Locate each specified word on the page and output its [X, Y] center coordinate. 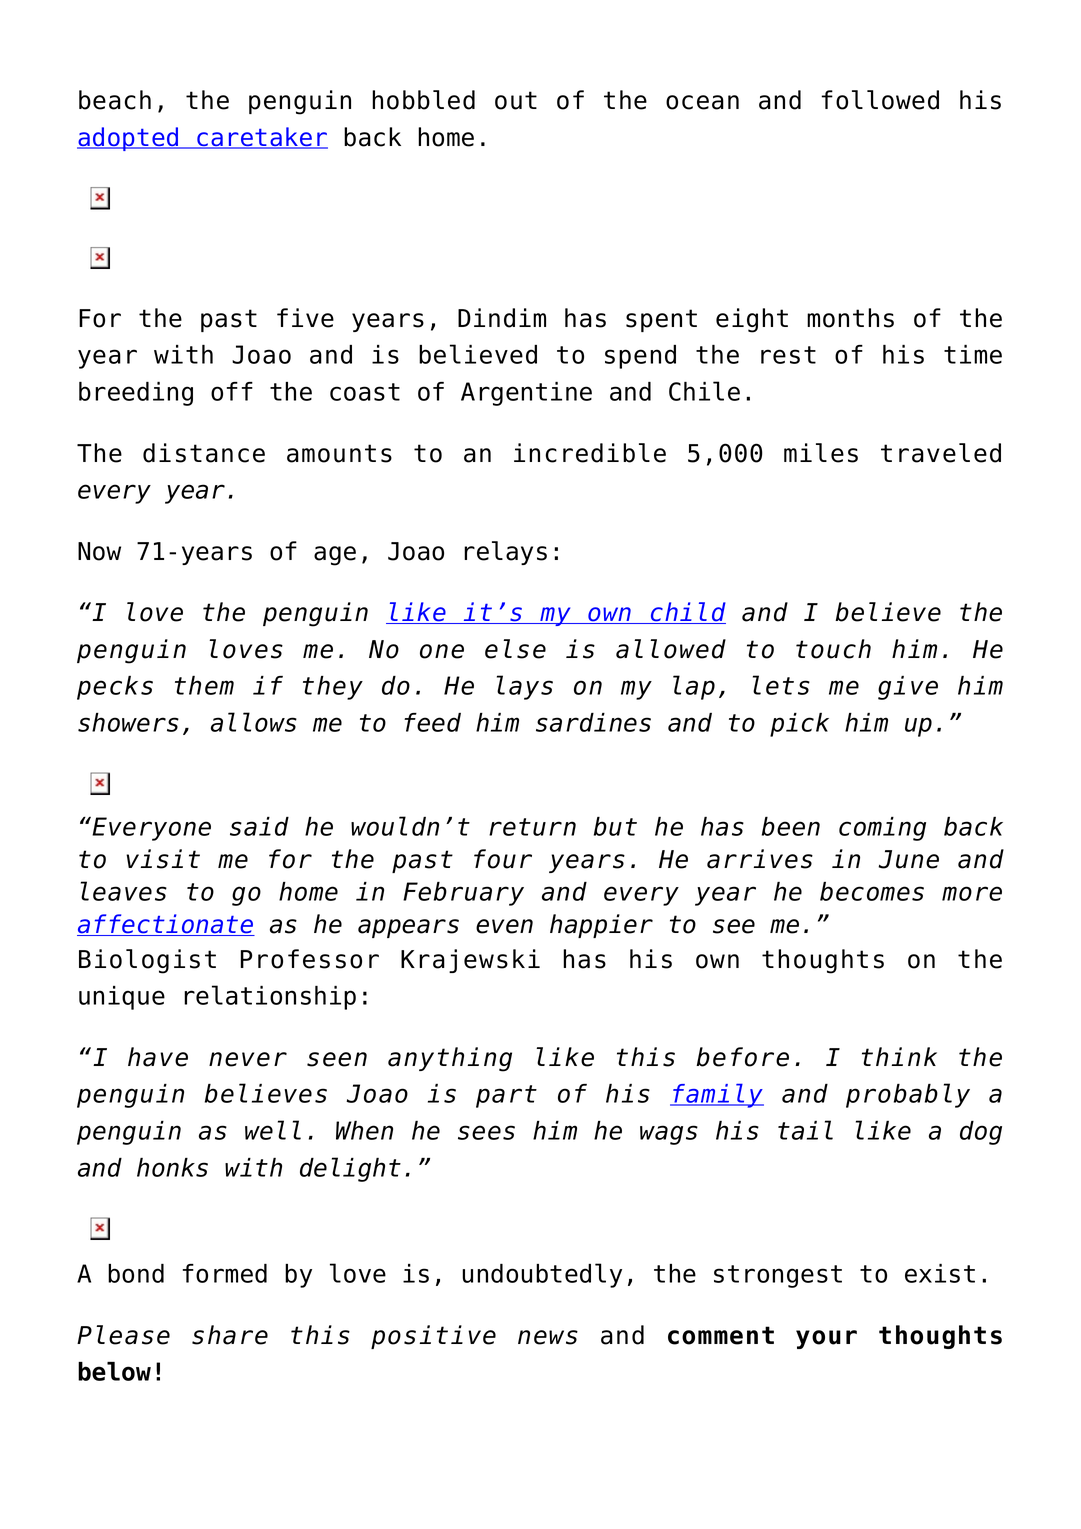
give [908, 688]
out [516, 100]
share [230, 1335]
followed [880, 100]
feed [432, 722]
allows [254, 722]
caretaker [261, 138]
